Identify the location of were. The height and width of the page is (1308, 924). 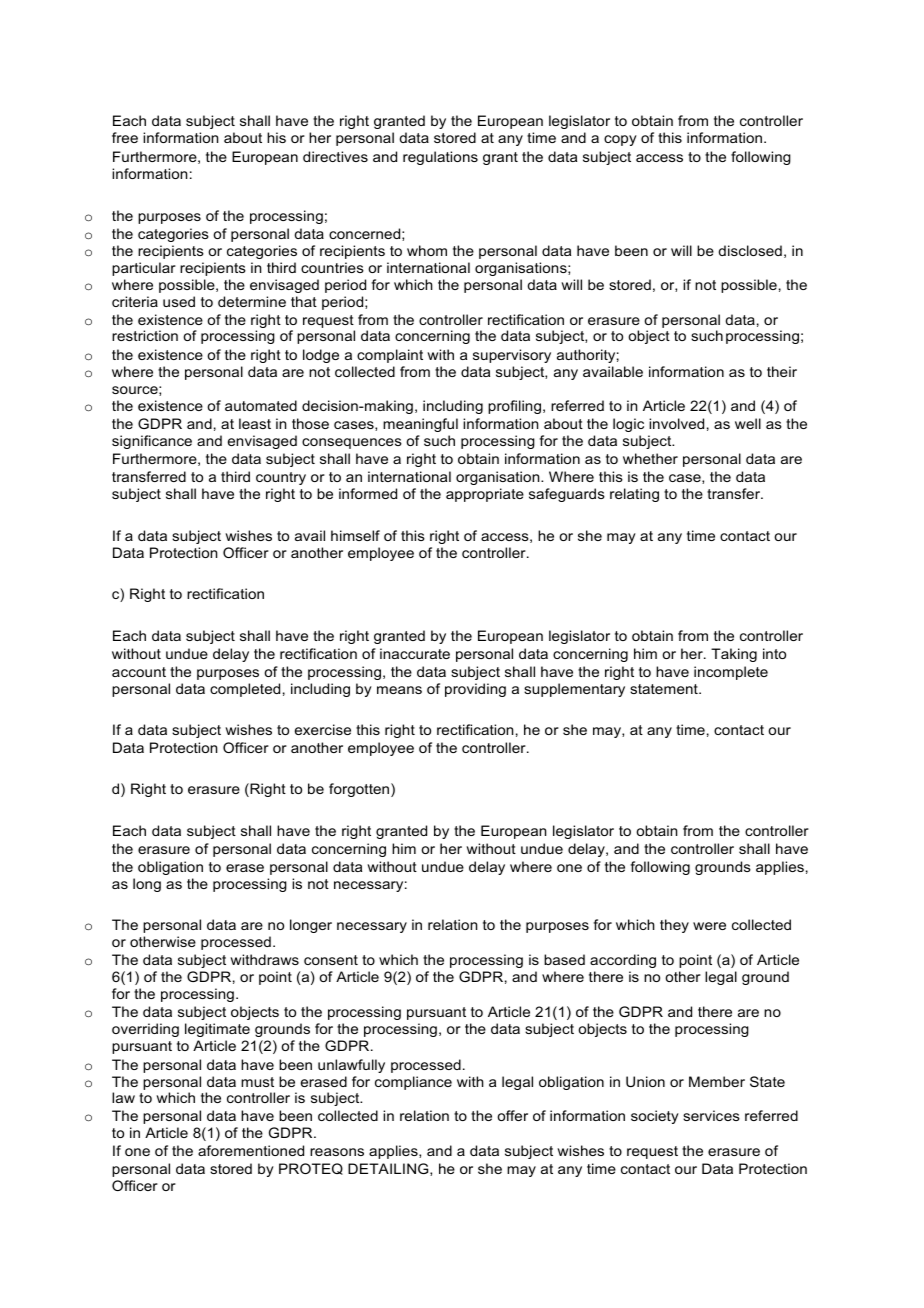
(709, 926).
